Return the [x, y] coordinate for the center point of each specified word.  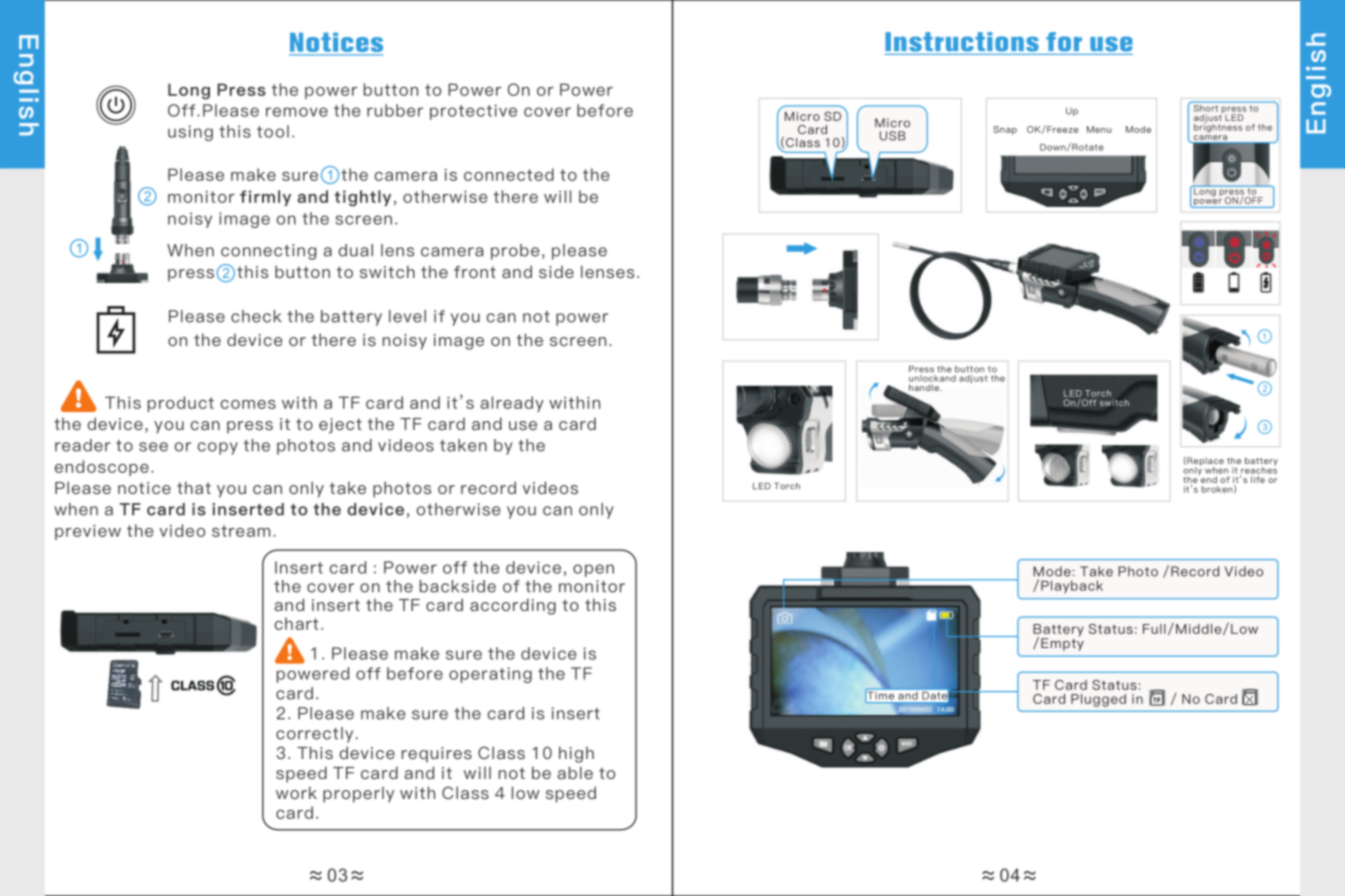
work [296, 792]
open [593, 570]
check [256, 316]
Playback [1072, 586]
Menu [1099, 129]
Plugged [1098, 700]
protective [473, 112]
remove [297, 112]
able [575, 772]
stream [241, 531]
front [475, 272]
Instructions [962, 42]
